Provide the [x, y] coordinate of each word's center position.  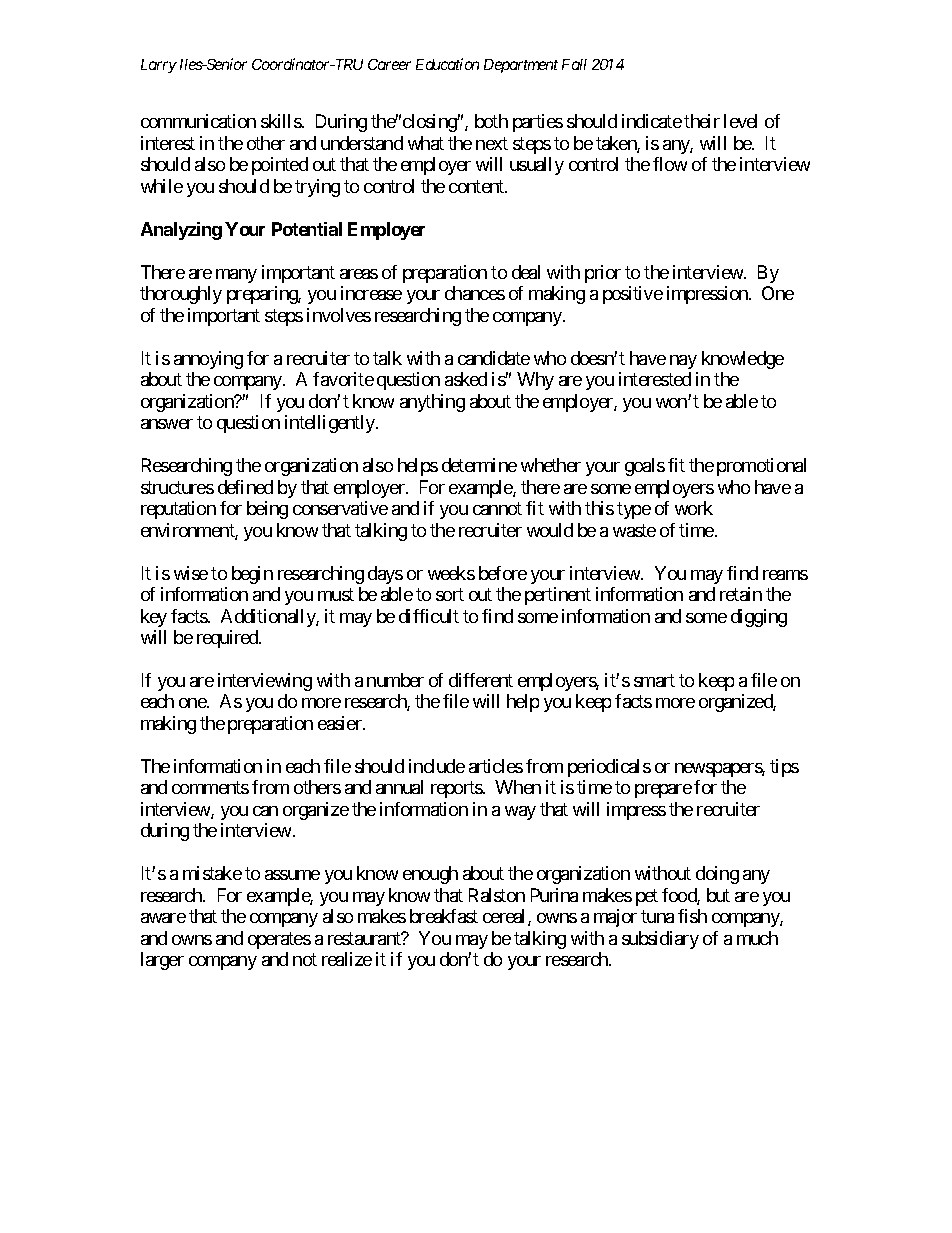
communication [198, 121]
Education [447, 64]
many [236, 276]
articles [496, 766]
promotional [761, 467]
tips [784, 768]
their [702, 121]
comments [210, 788]
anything [432, 403]
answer [167, 424]
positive [633, 295]
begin [252, 575]
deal [526, 272]
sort [450, 594]
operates [279, 940]
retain [741, 594]
